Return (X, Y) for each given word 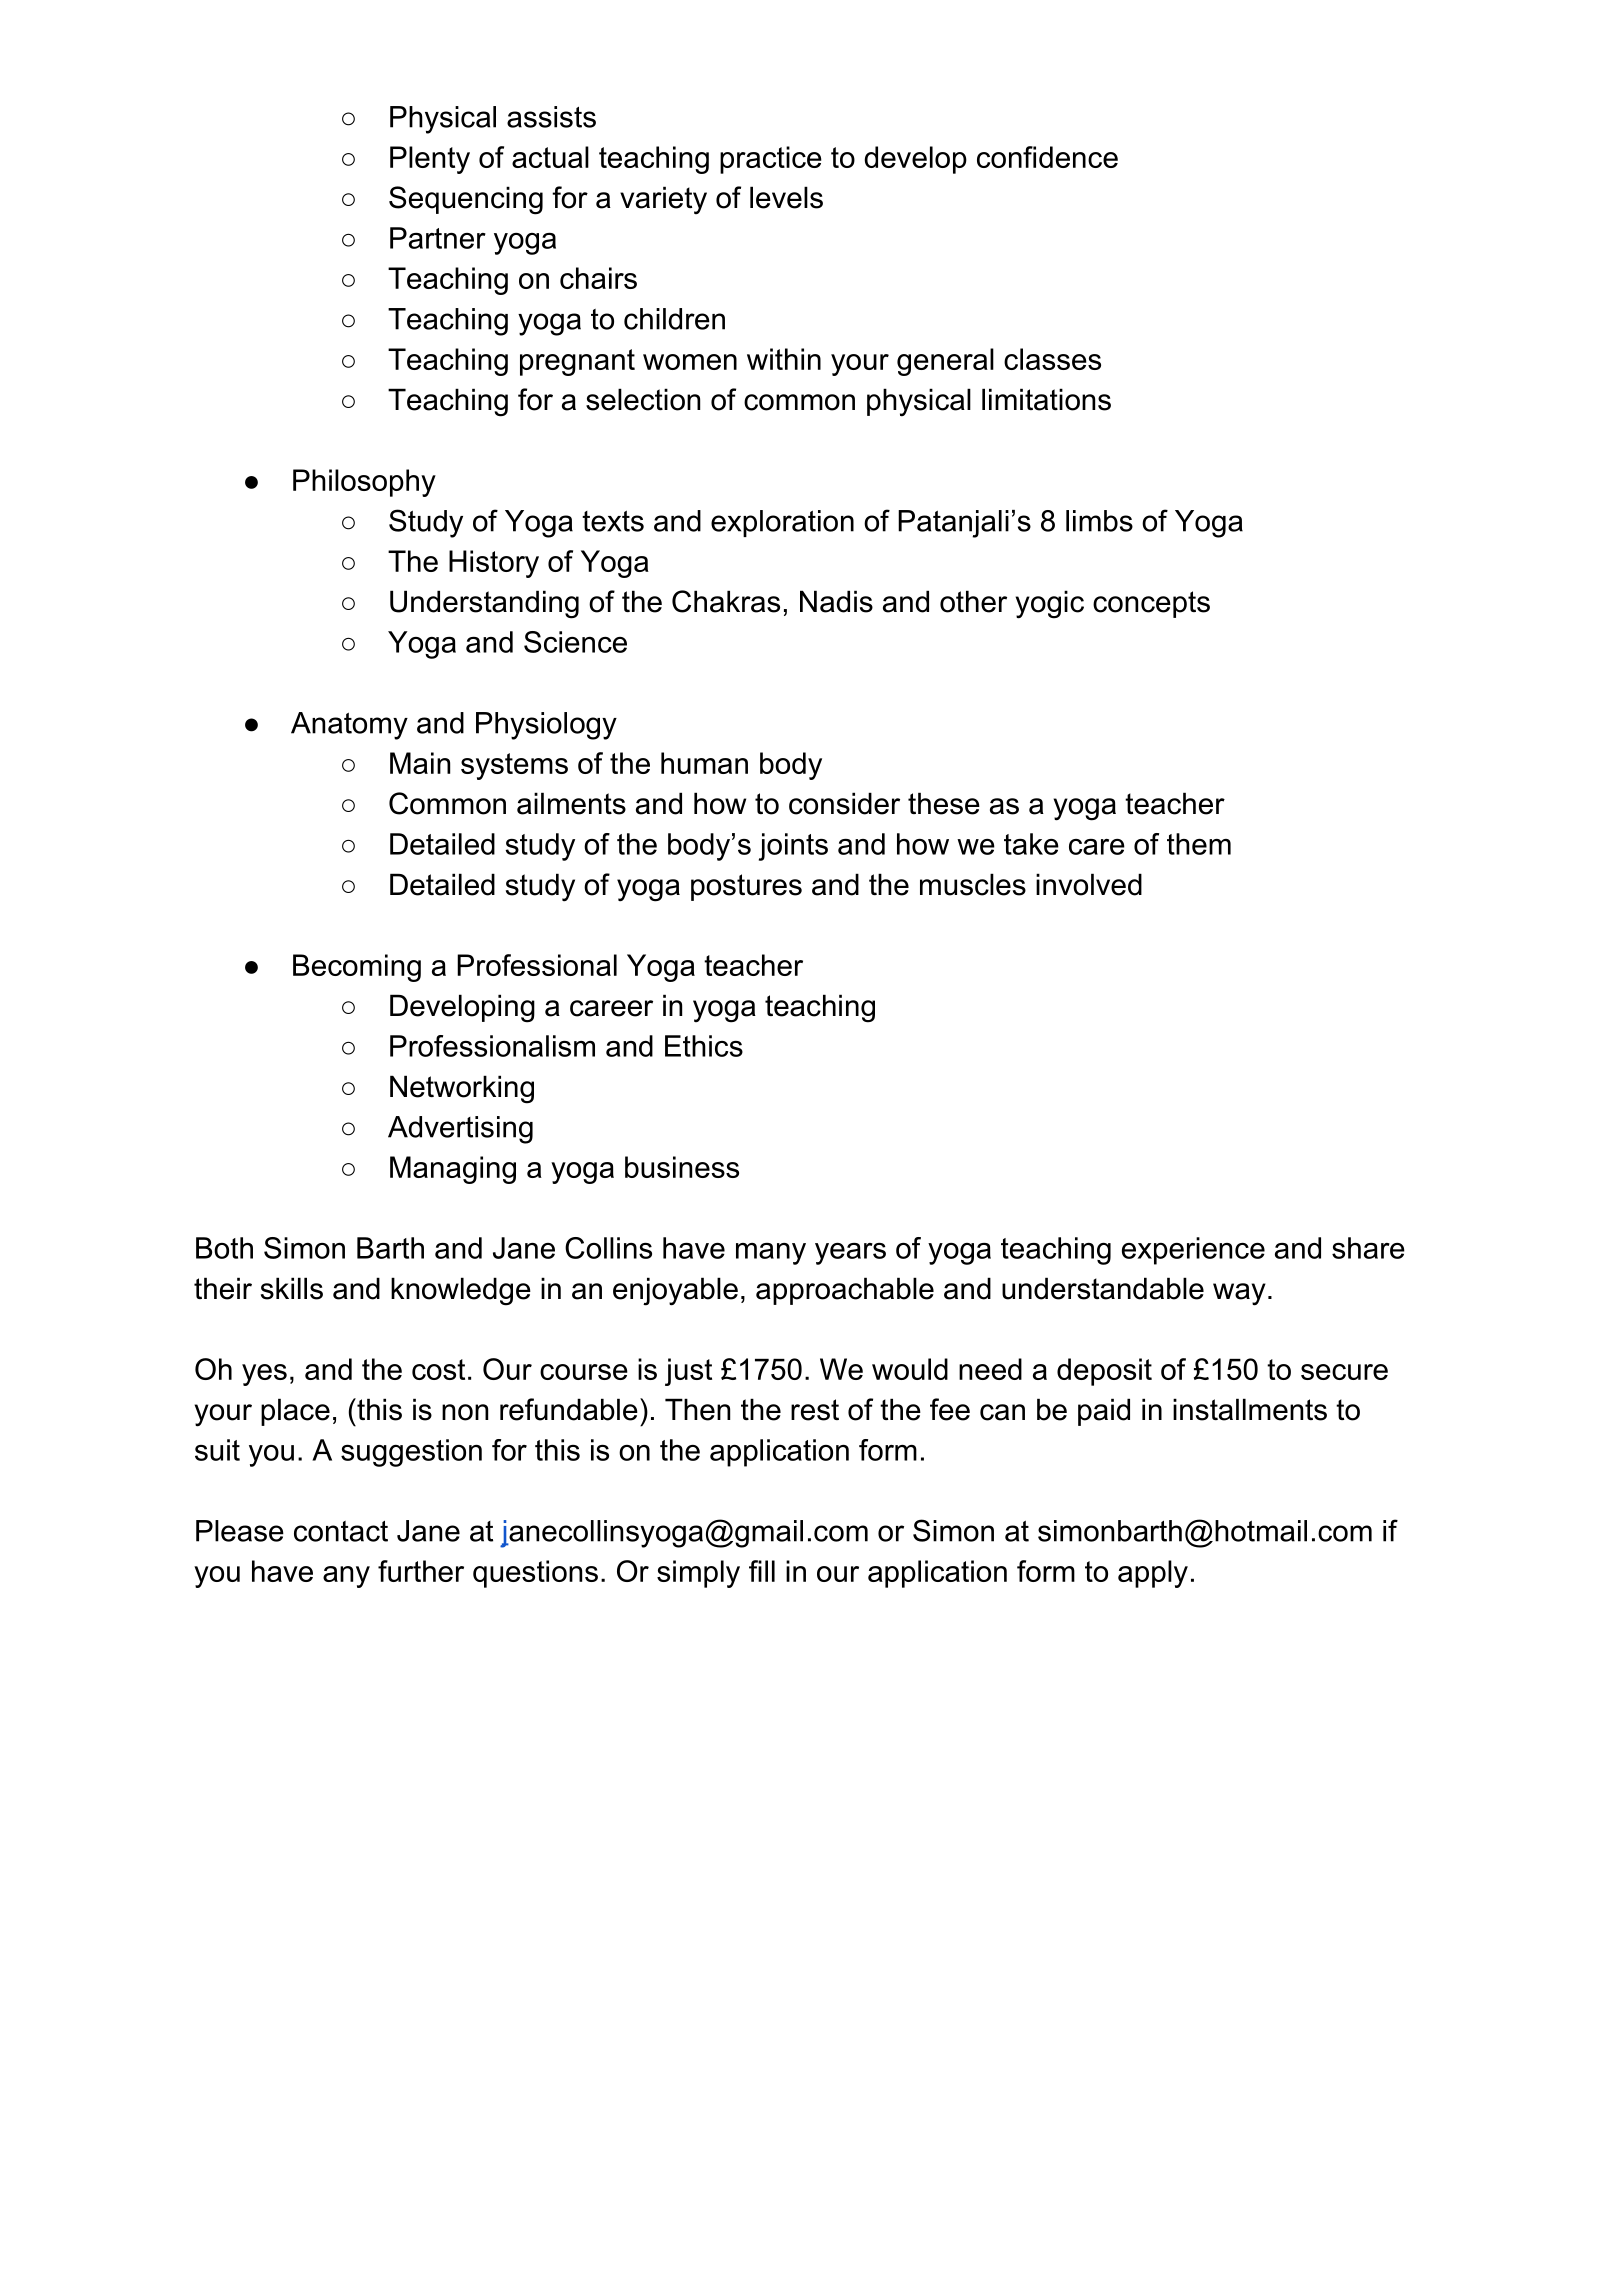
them (1199, 844)
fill (762, 1571)
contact (341, 1531)
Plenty (430, 160)
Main (420, 763)
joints (793, 847)
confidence (1047, 157)
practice (771, 160)
